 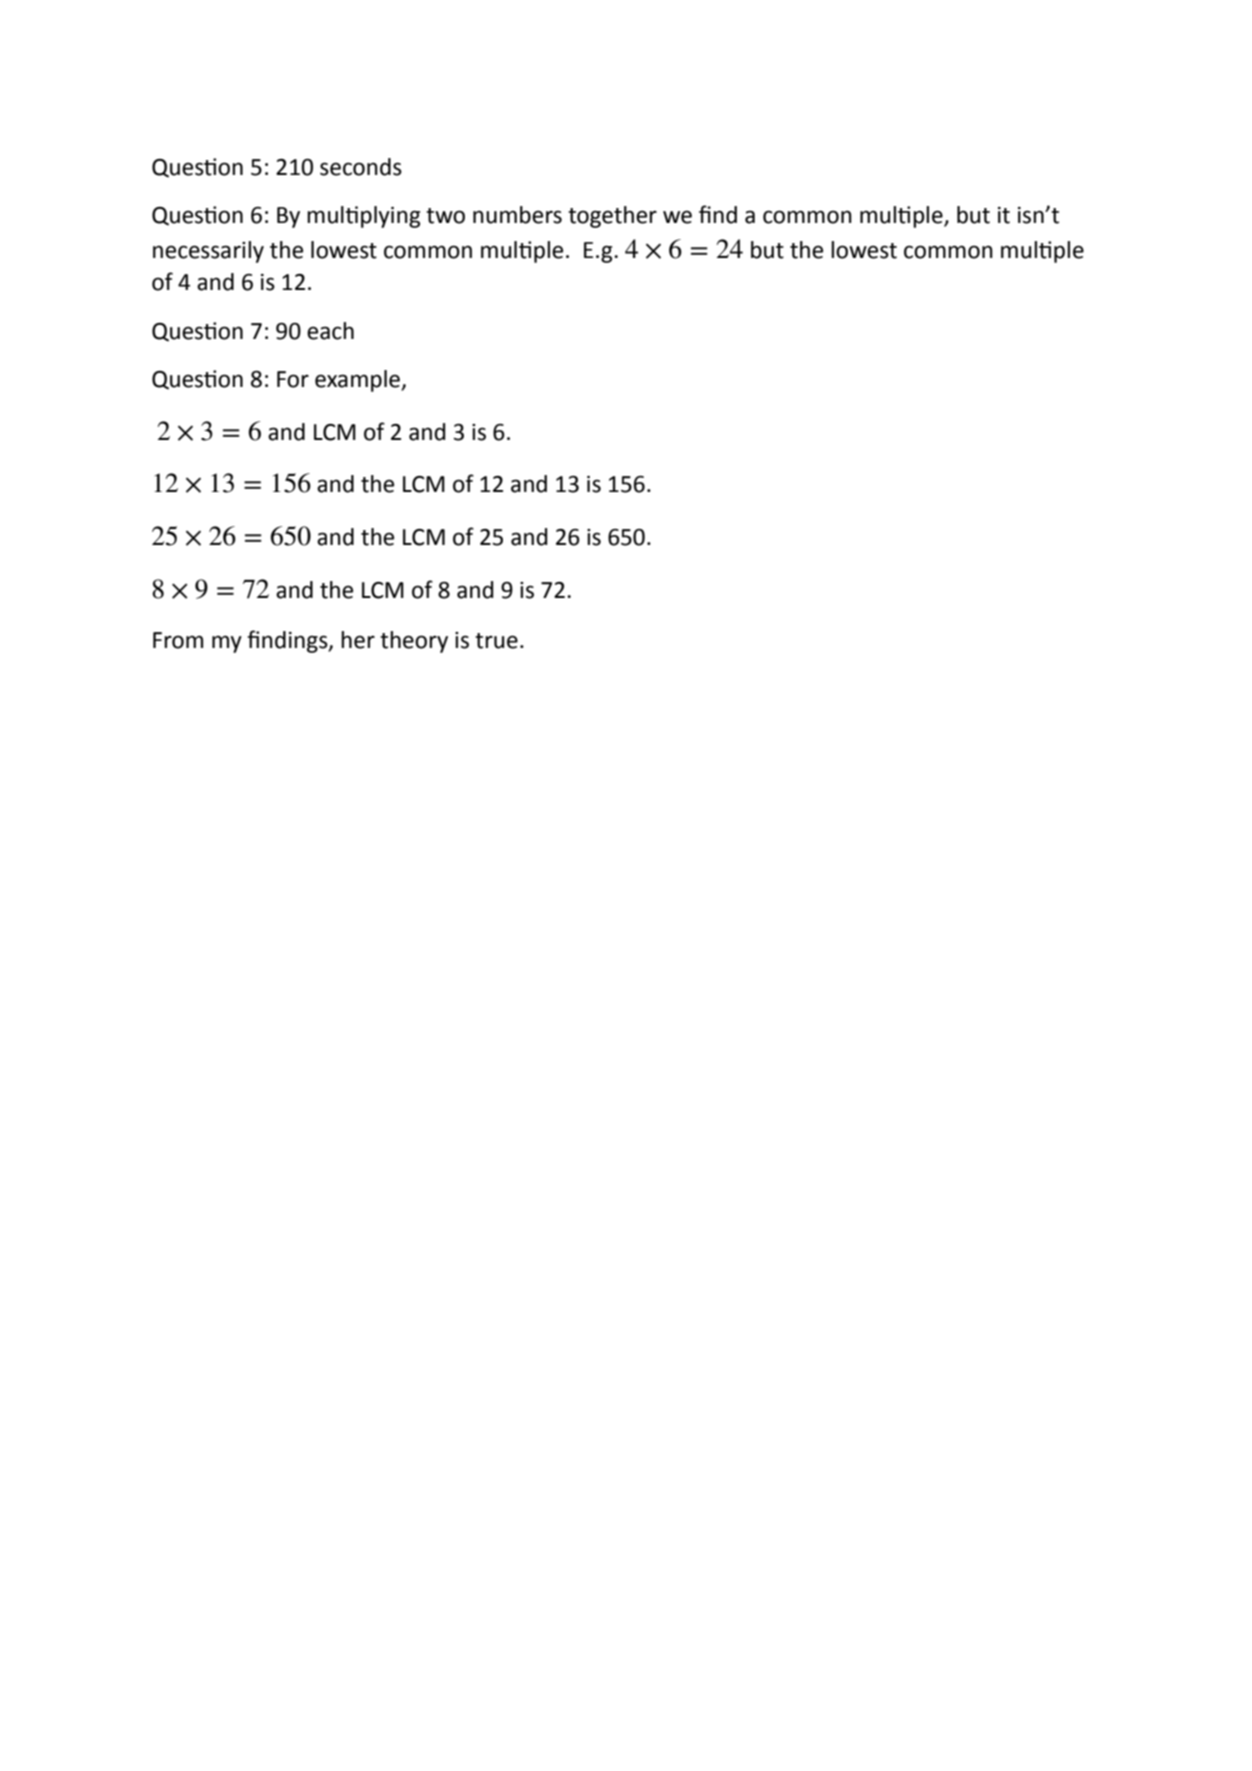 I want to click on necessarily, so click(x=208, y=252).
